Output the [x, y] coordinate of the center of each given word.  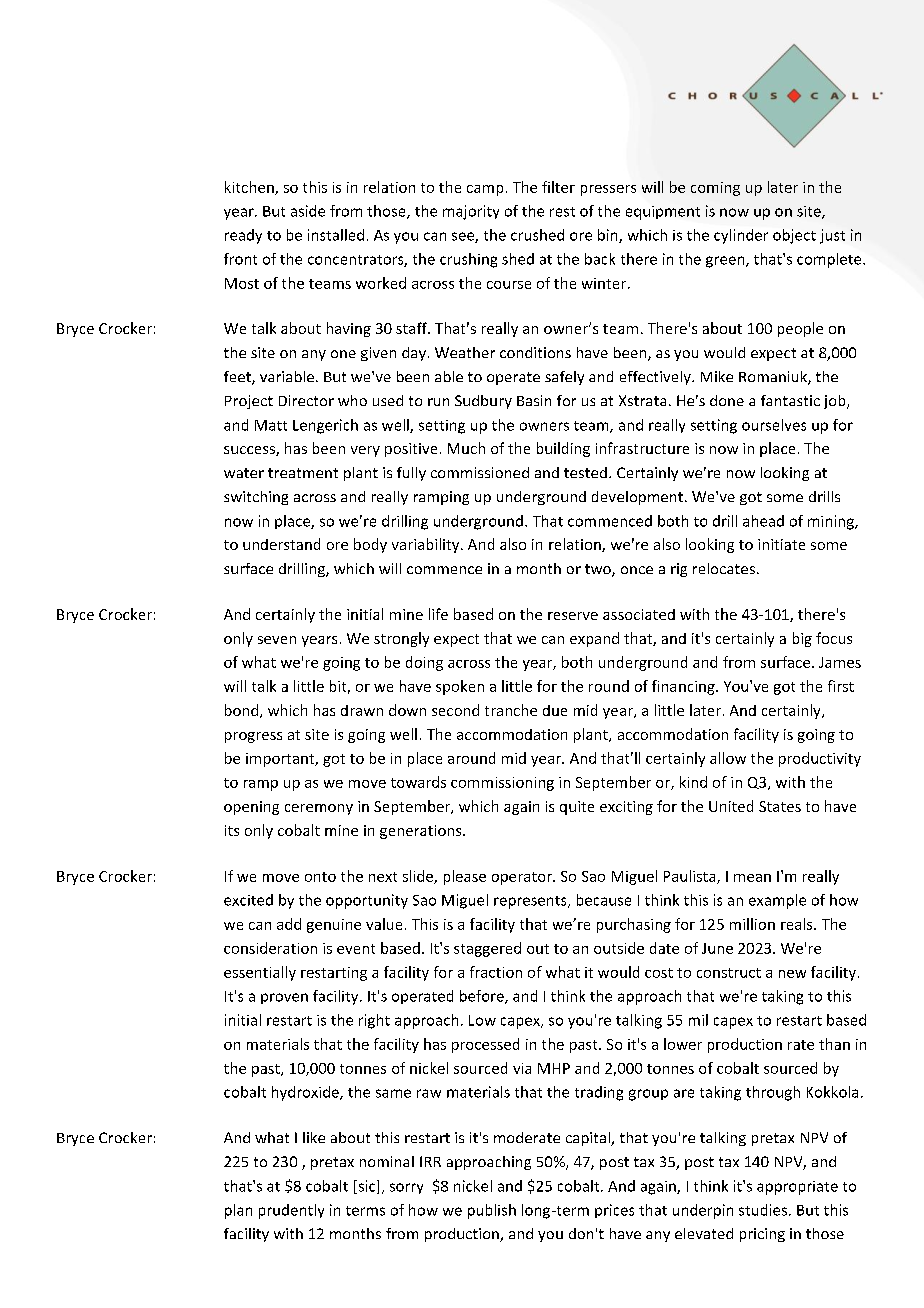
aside [308, 211]
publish [492, 1211]
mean [752, 878]
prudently [291, 1211]
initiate [781, 544]
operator [523, 878]
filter [558, 187]
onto [320, 877]
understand [281, 544]
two [599, 570]
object [794, 236]
